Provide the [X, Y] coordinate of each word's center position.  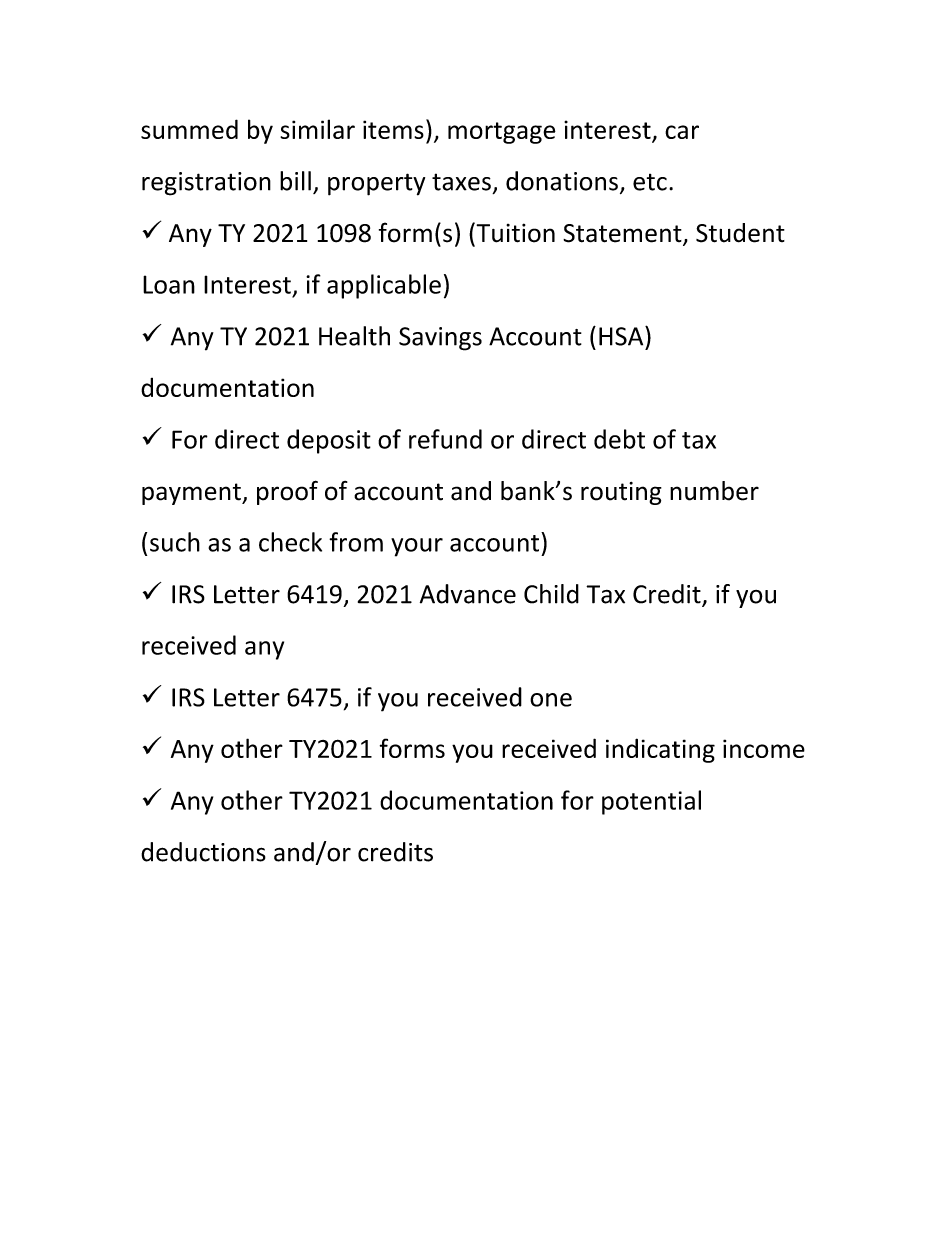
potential [651, 802]
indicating [660, 750]
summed [189, 129]
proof [287, 492]
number [714, 491]
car [682, 132]
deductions [203, 852]
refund [445, 439]
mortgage [502, 133]
